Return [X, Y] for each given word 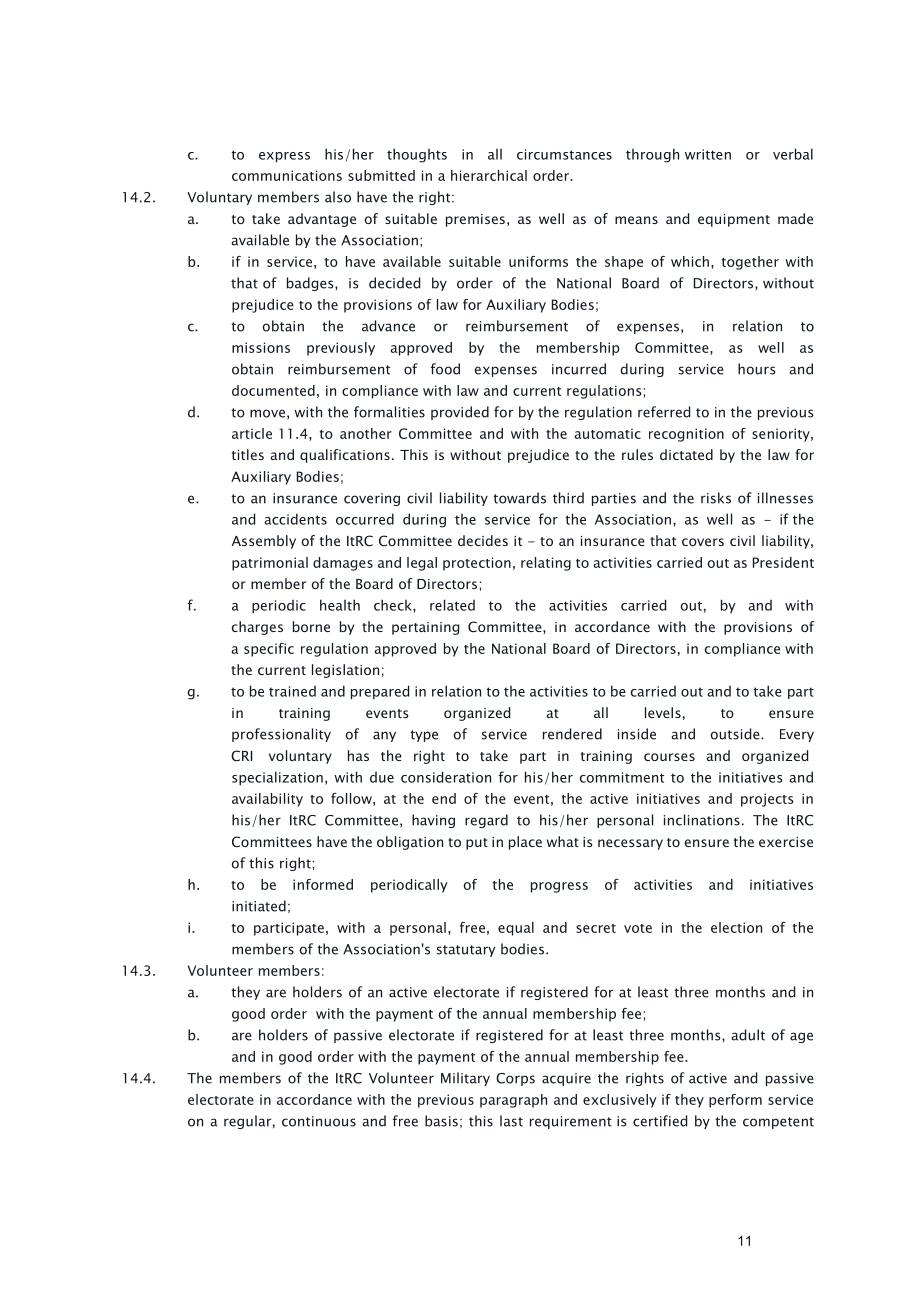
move [267, 413]
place [525, 843]
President [783, 562]
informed [323, 884]
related [452, 605]
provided [460, 413]
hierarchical [489, 175]
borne [311, 626]
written [708, 154]
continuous [319, 1121]
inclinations [702, 820]
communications [287, 175]
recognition [686, 435]
